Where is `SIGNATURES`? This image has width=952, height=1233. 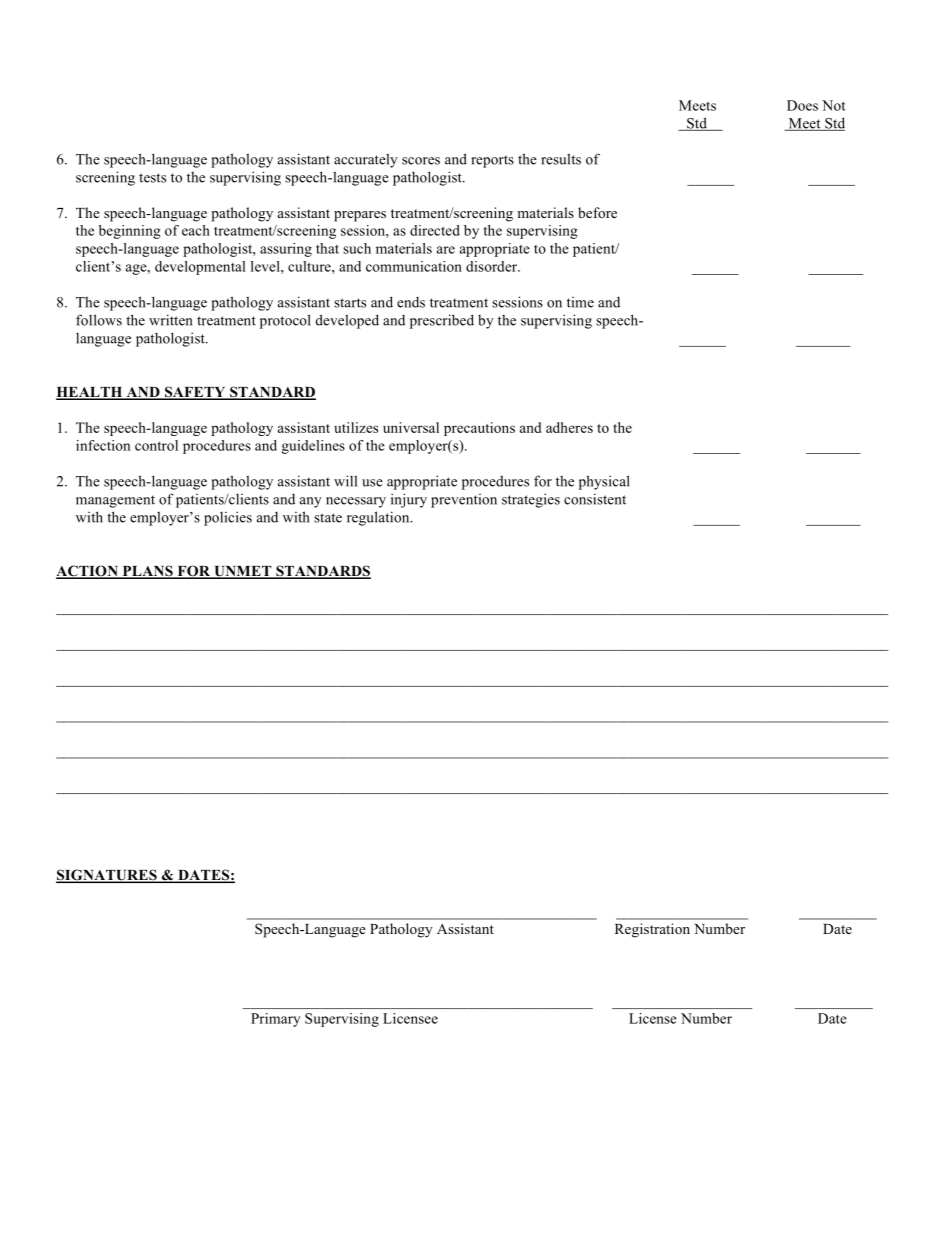
SIGNATURES is located at coordinates (107, 876).
